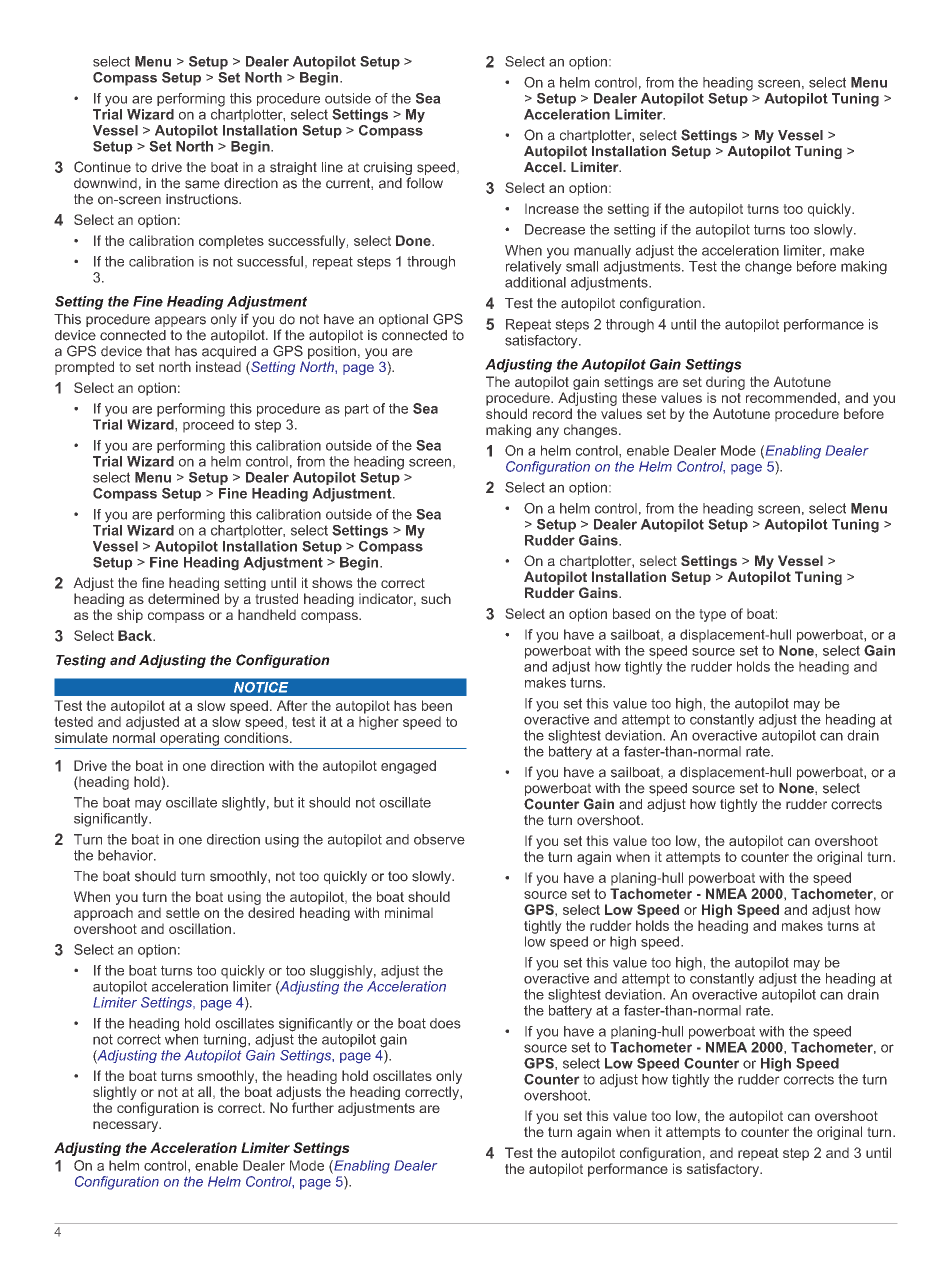 The image size is (952, 1265). What do you see at coordinates (357, 410) in the image?
I see `part` at bounding box center [357, 410].
